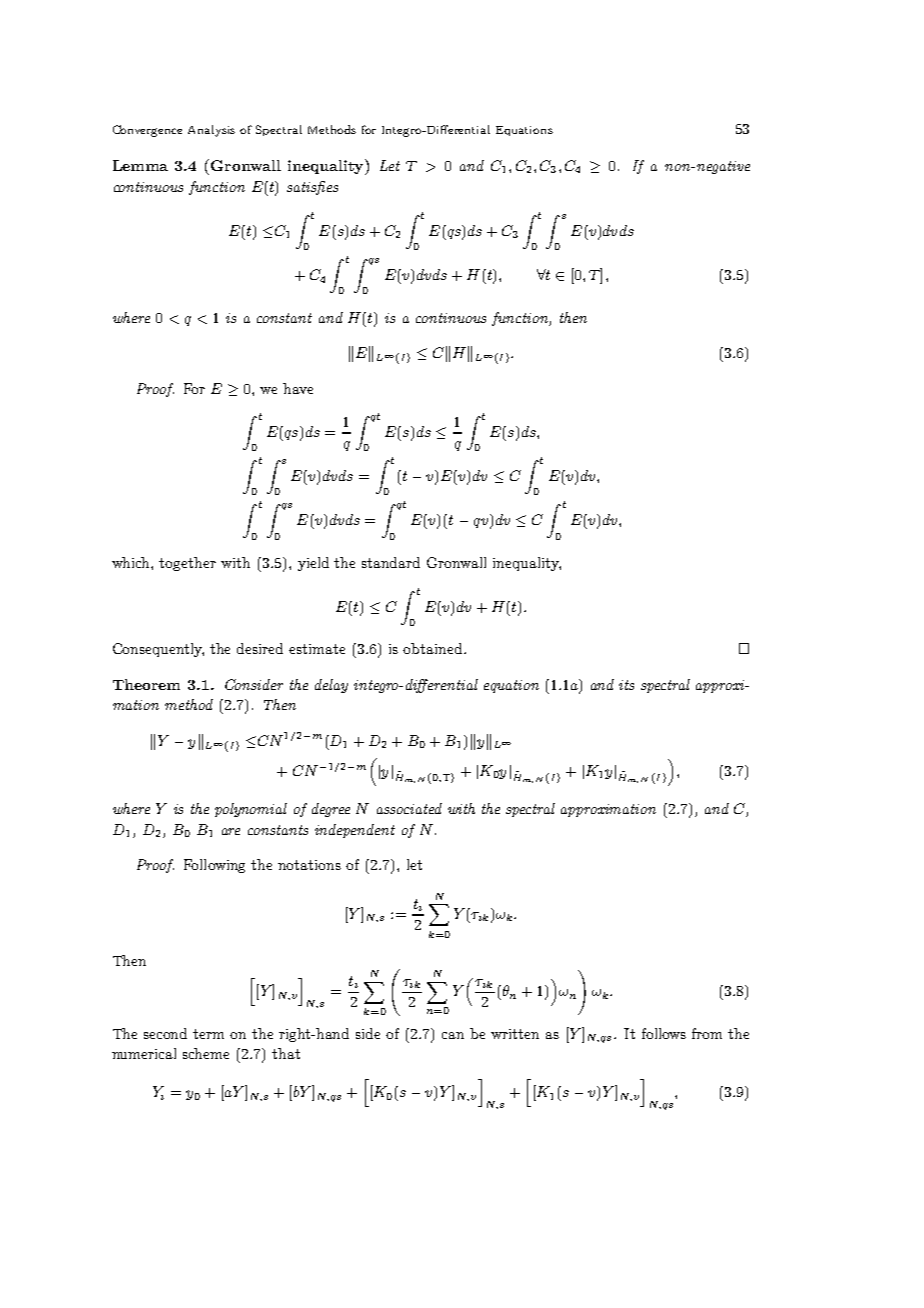 The height and width of the page is (1308, 924). I want to click on standard, so click(391, 562).
